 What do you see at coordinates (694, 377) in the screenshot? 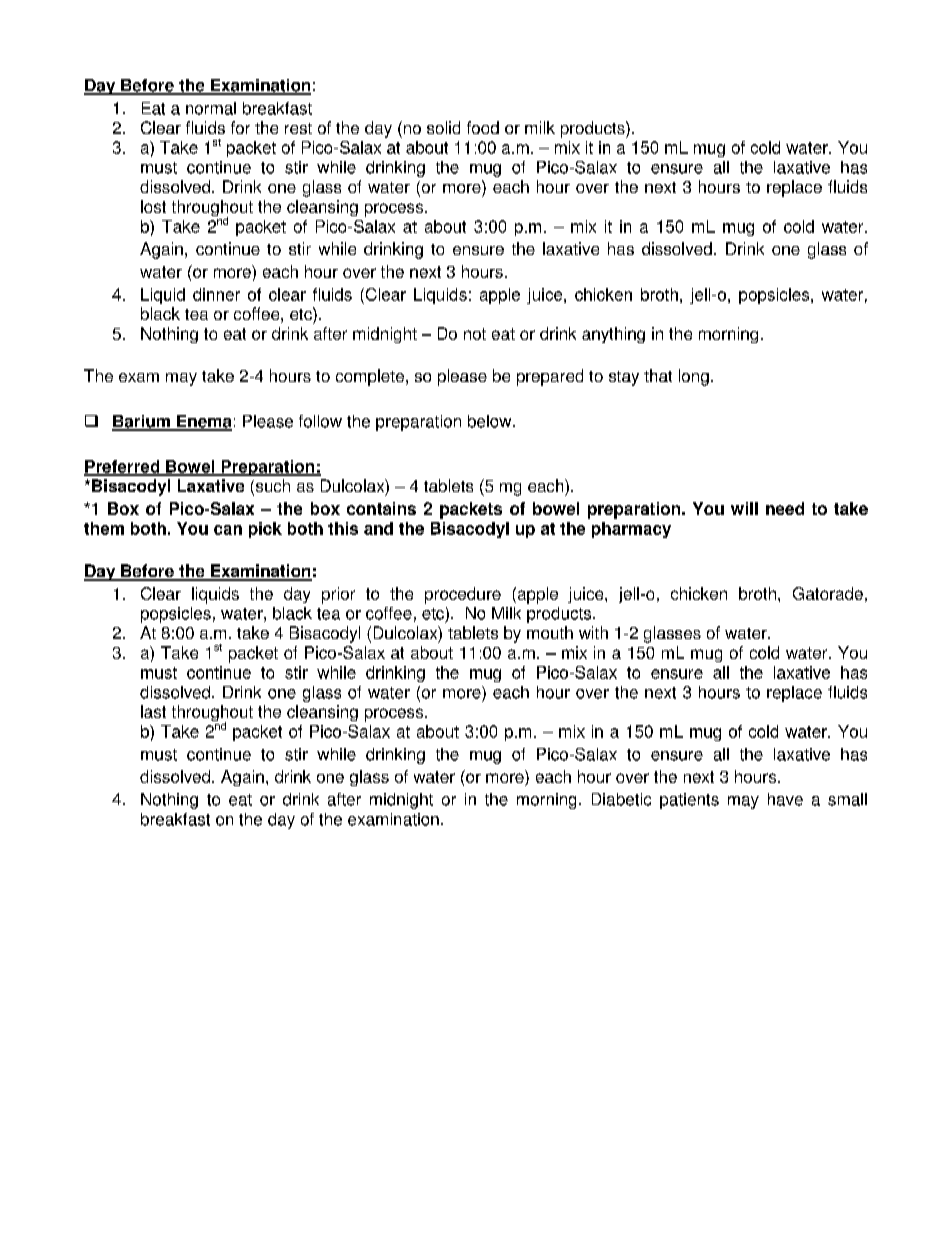
I see `long` at bounding box center [694, 377].
